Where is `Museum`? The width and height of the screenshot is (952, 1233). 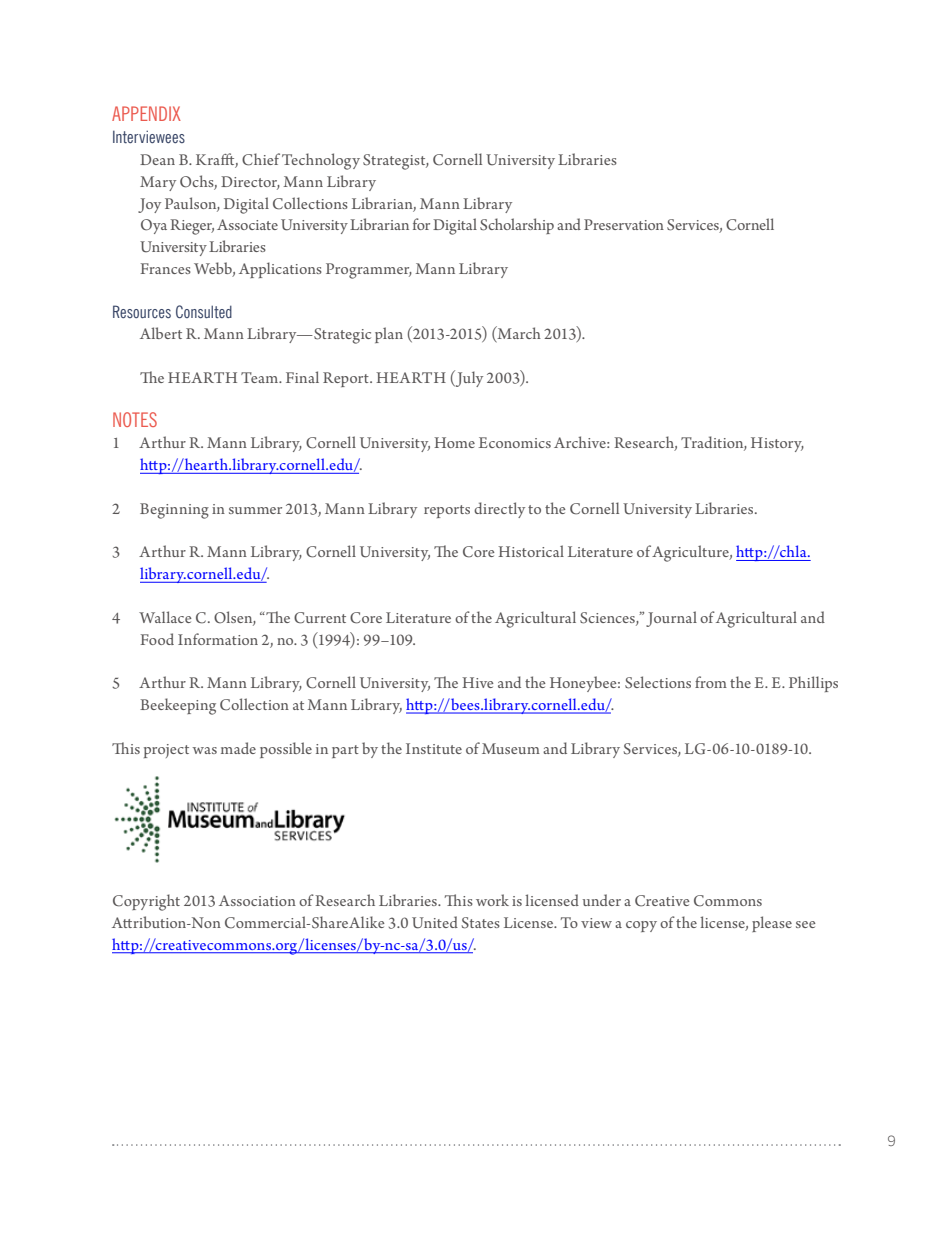
Museum is located at coordinates (511, 748).
